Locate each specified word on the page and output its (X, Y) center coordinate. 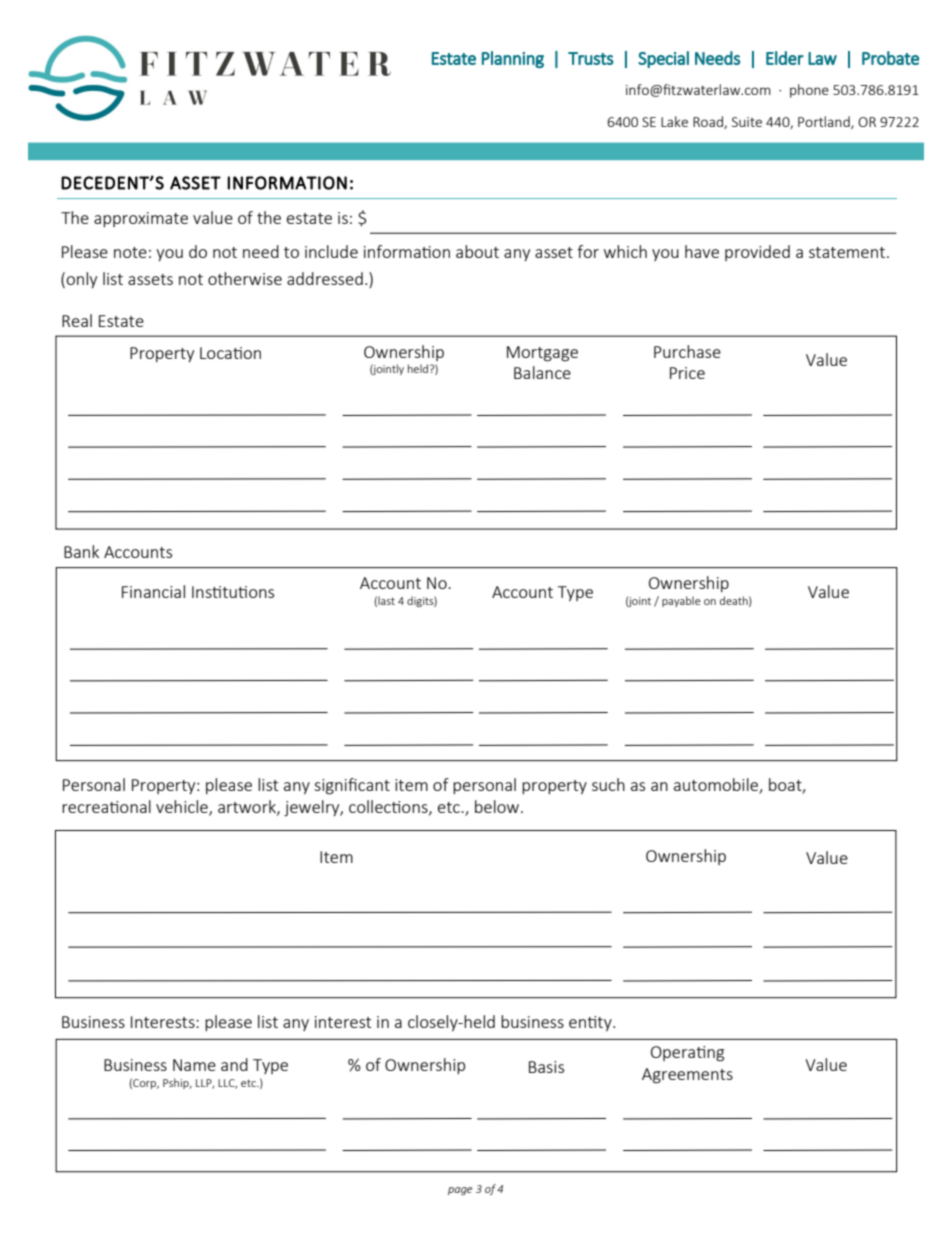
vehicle (183, 807)
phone (809, 91)
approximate (141, 219)
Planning (513, 59)
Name (194, 1065)
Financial (153, 591)
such (608, 784)
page (460, 1191)
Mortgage (542, 354)
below (498, 806)
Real (77, 320)
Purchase (687, 351)
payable (681, 601)
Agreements (687, 1076)
